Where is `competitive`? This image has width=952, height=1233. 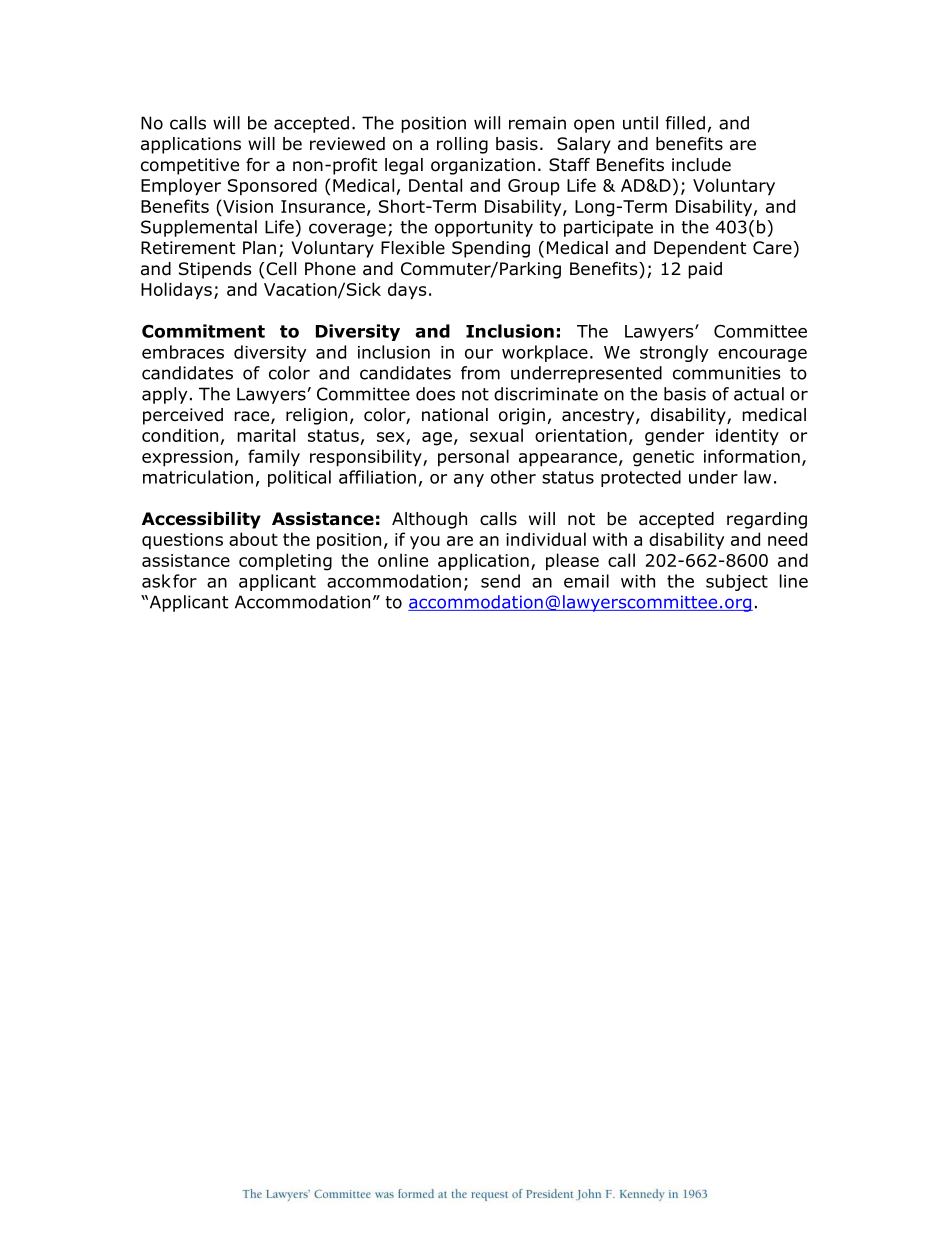
competitive is located at coordinates (190, 166).
